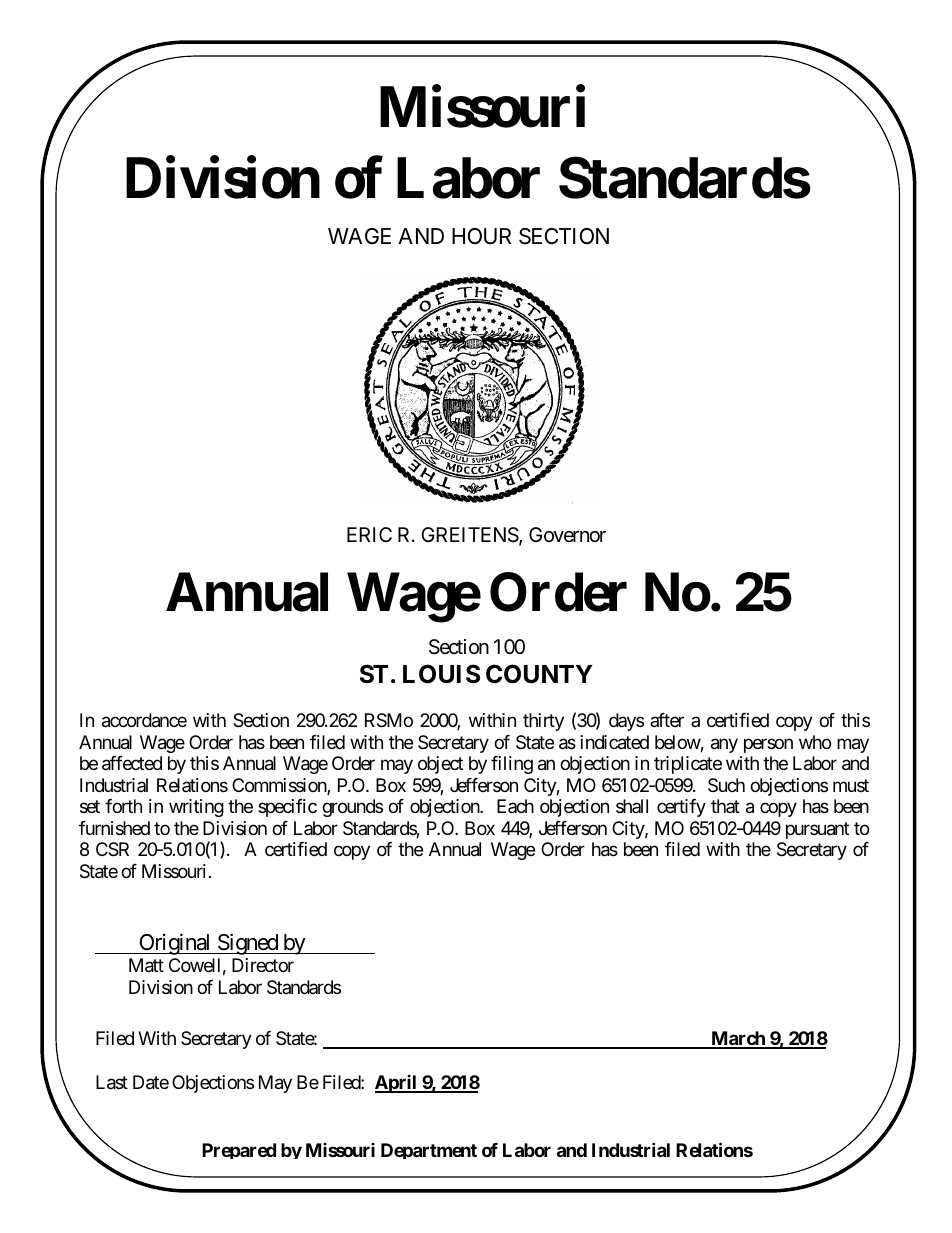 The height and width of the screenshot is (1233, 952). Describe the element at coordinates (515, 806) in the screenshot. I see `Each` at that location.
